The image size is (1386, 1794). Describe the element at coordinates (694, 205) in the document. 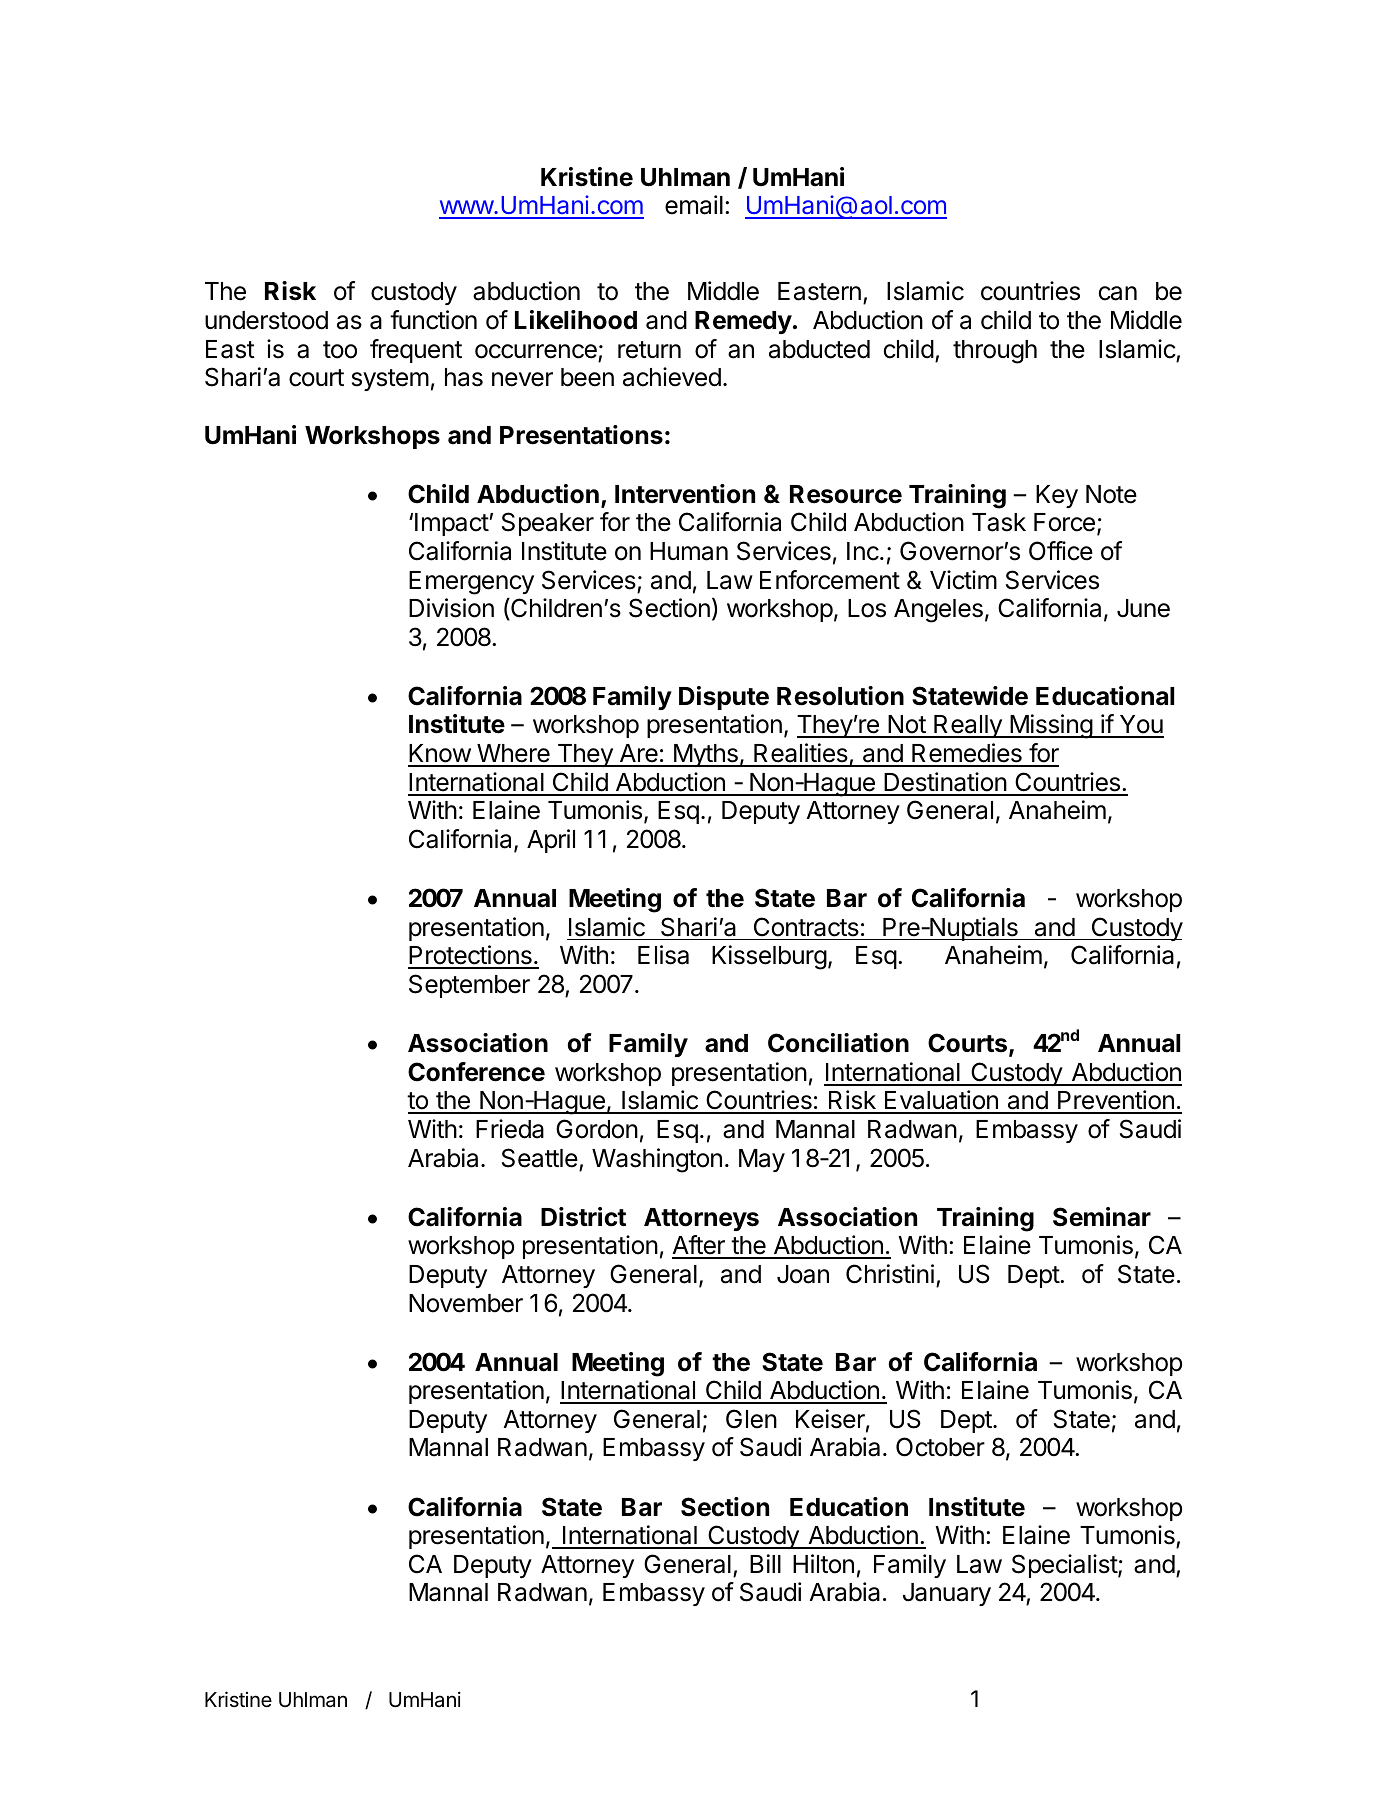

I see `email` at that location.
